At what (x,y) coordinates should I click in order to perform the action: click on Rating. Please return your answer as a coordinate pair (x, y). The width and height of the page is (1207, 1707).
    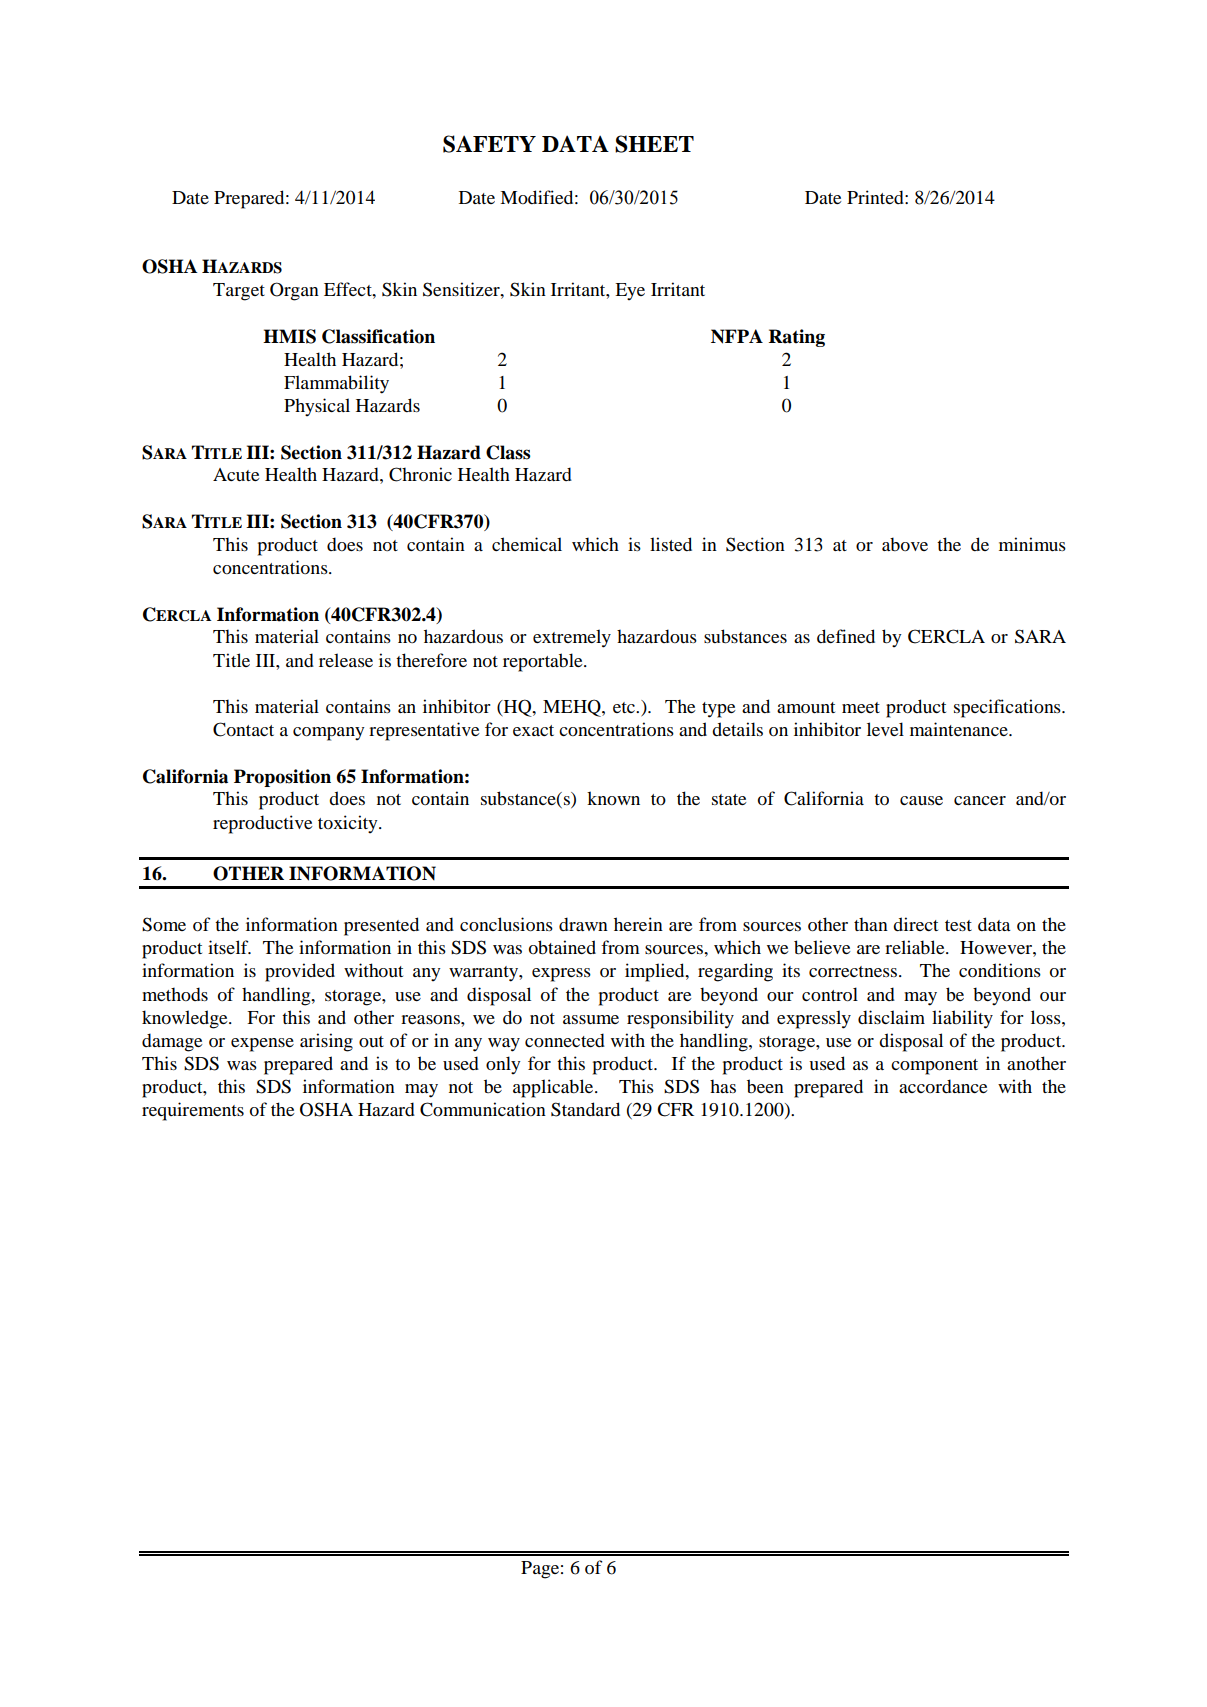
    Looking at the image, I should click on (797, 338).
